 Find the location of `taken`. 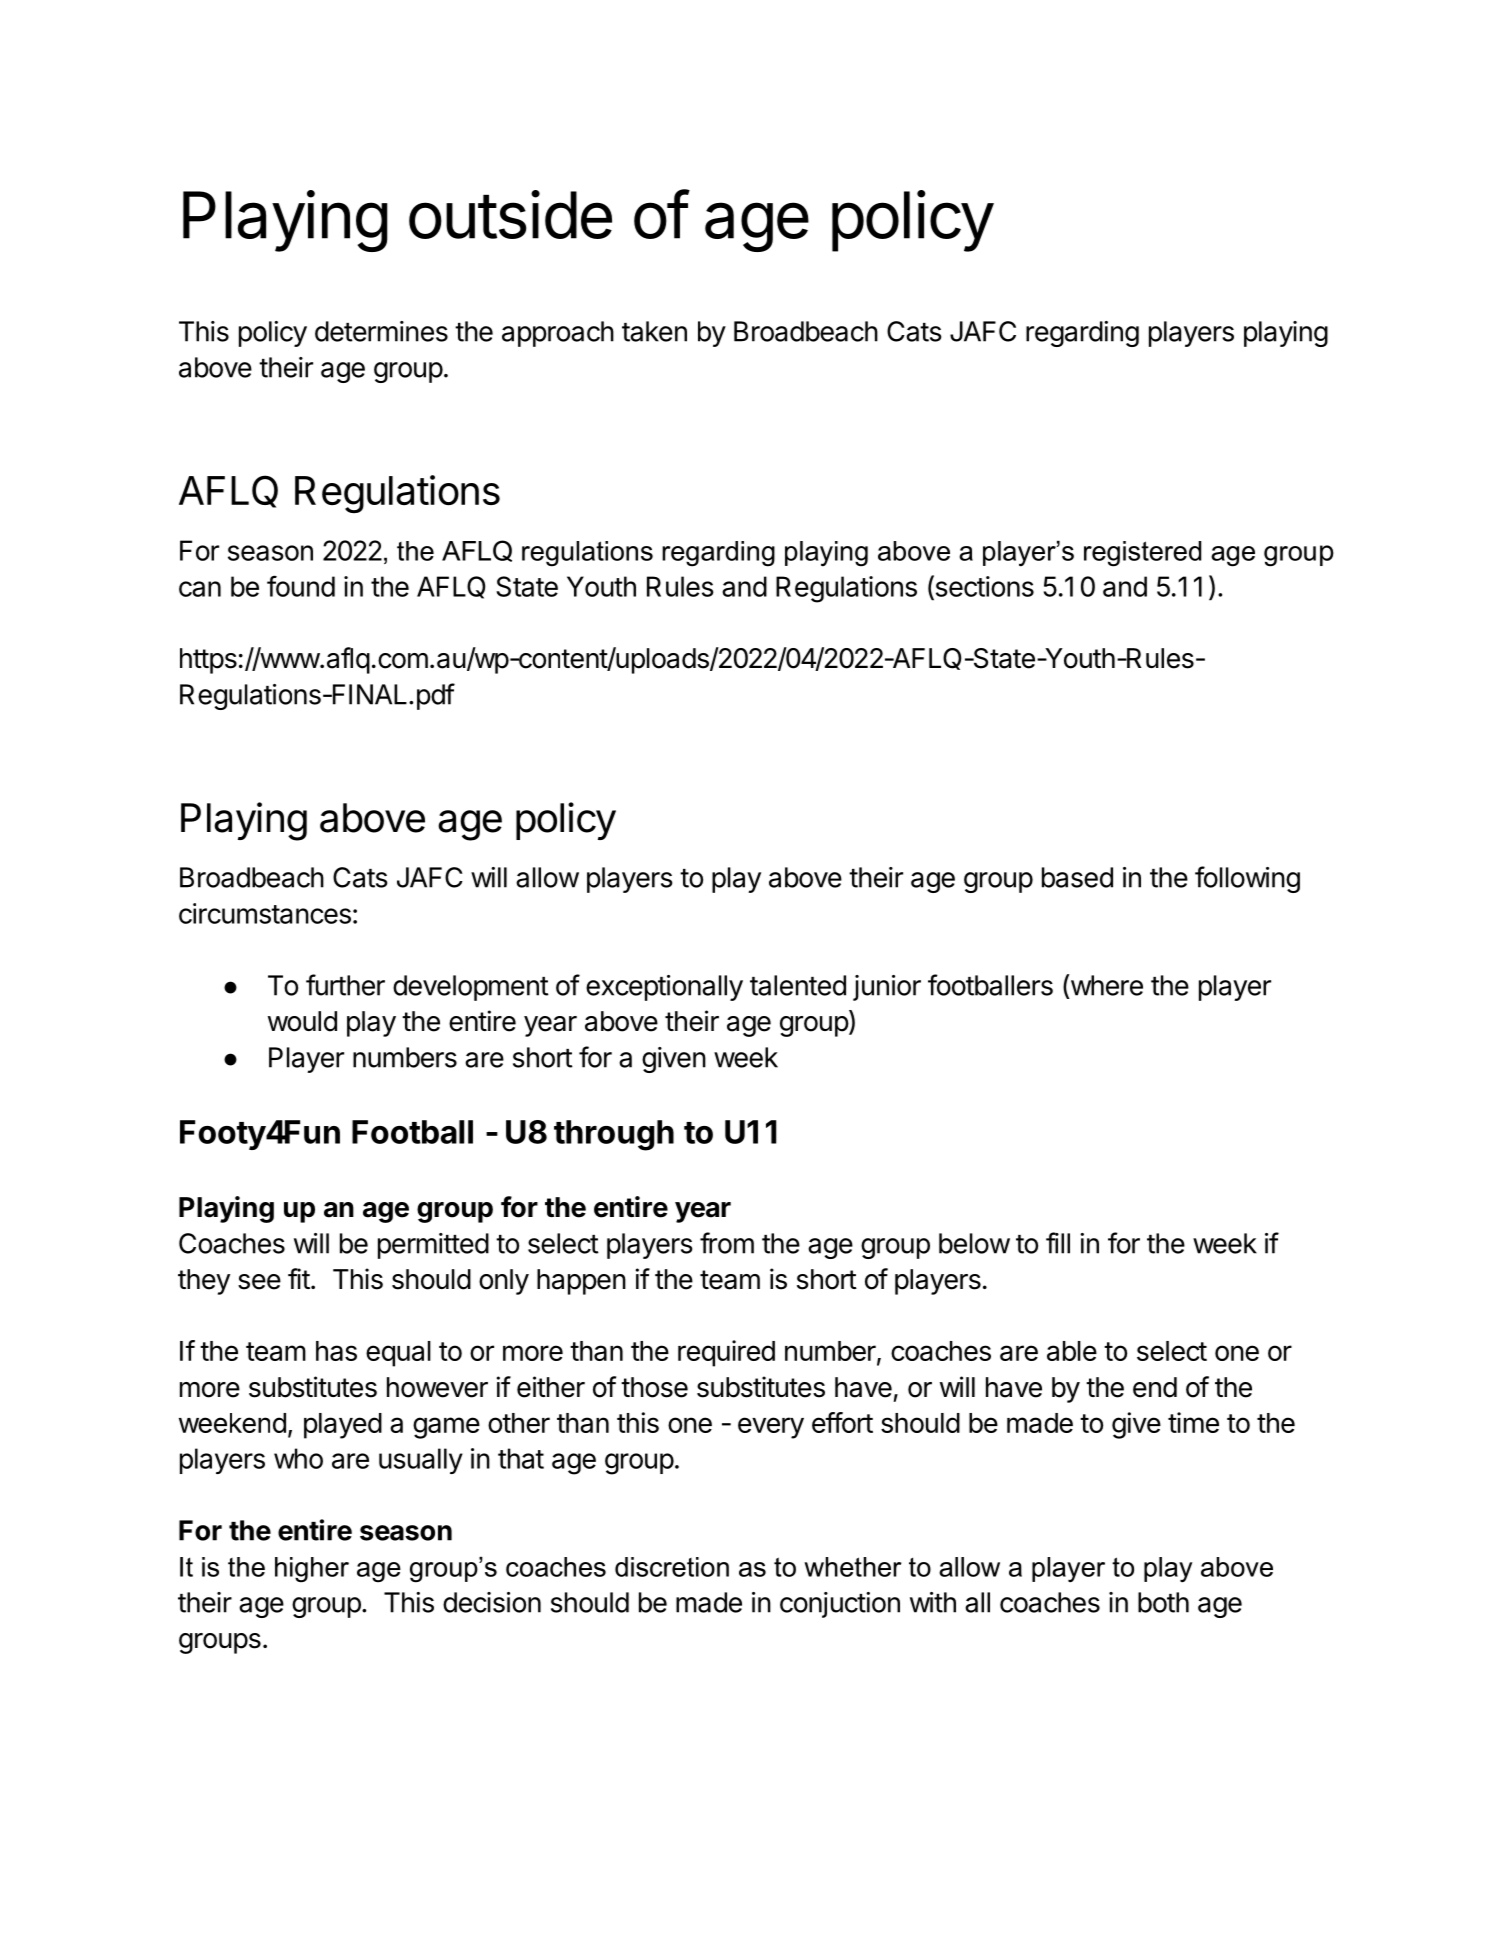

taken is located at coordinates (654, 331).
